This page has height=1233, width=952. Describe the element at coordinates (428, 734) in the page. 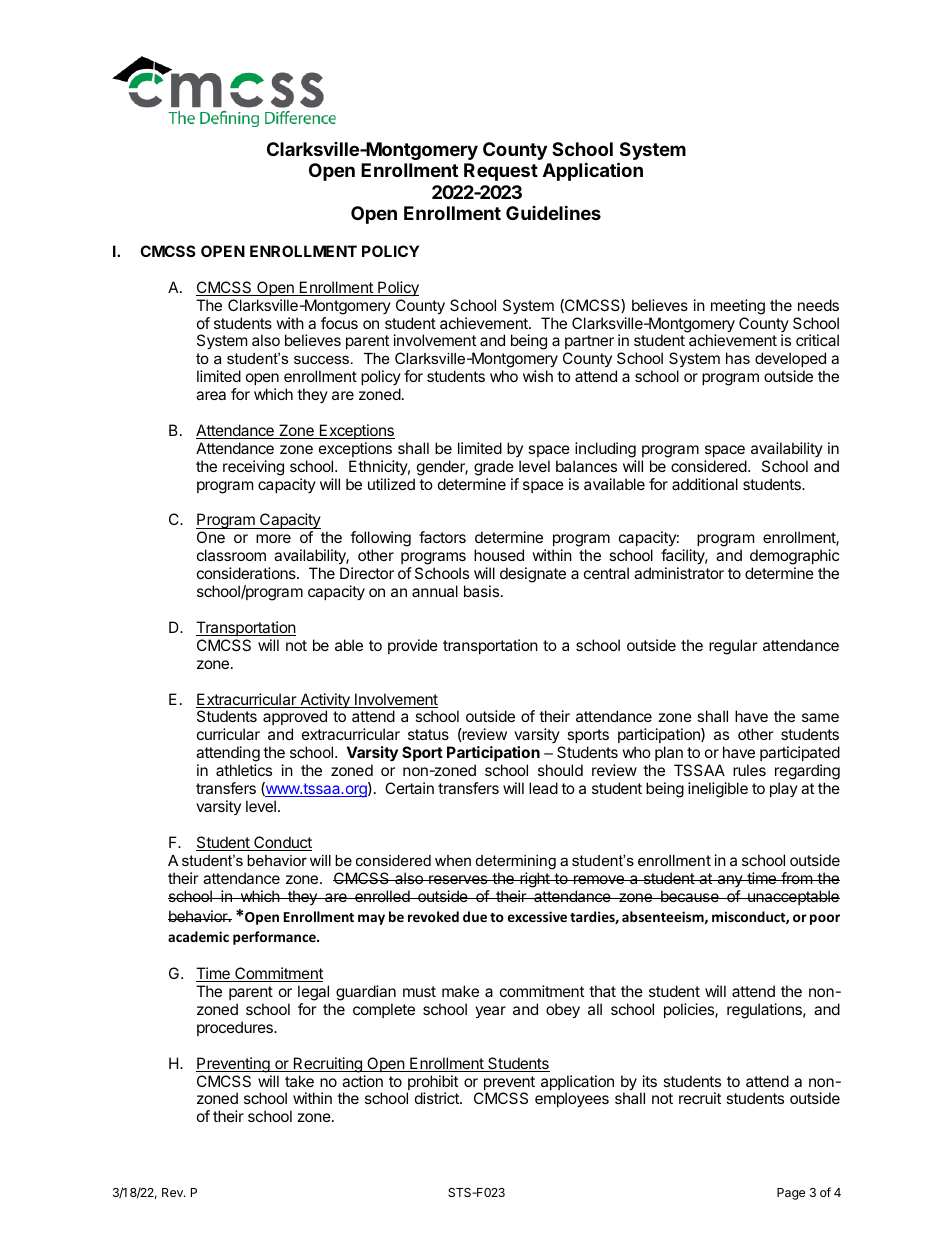

I see `status` at that location.
